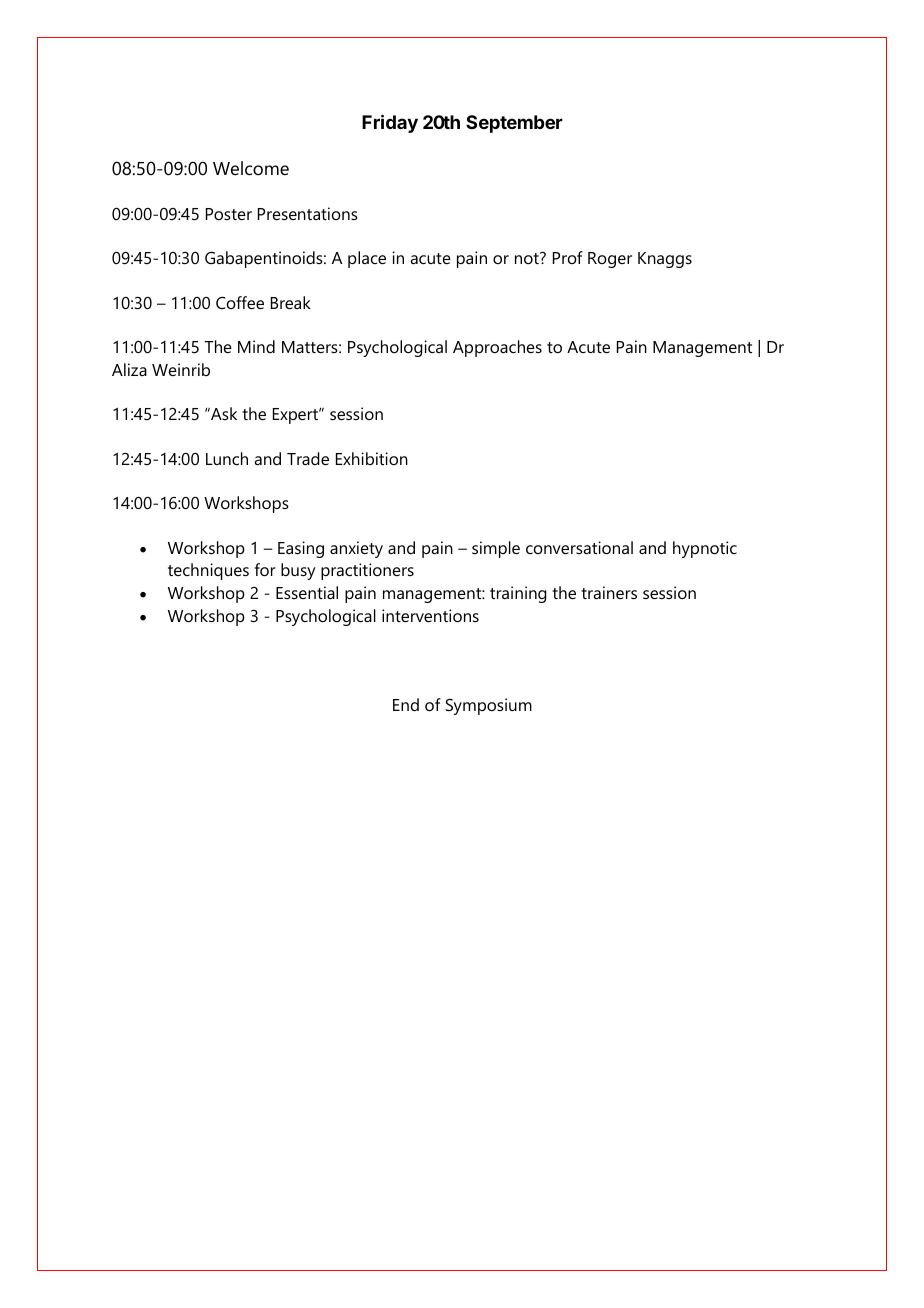  What do you see at coordinates (514, 124) in the page?
I see `September` at bounding box center [514, 124].
